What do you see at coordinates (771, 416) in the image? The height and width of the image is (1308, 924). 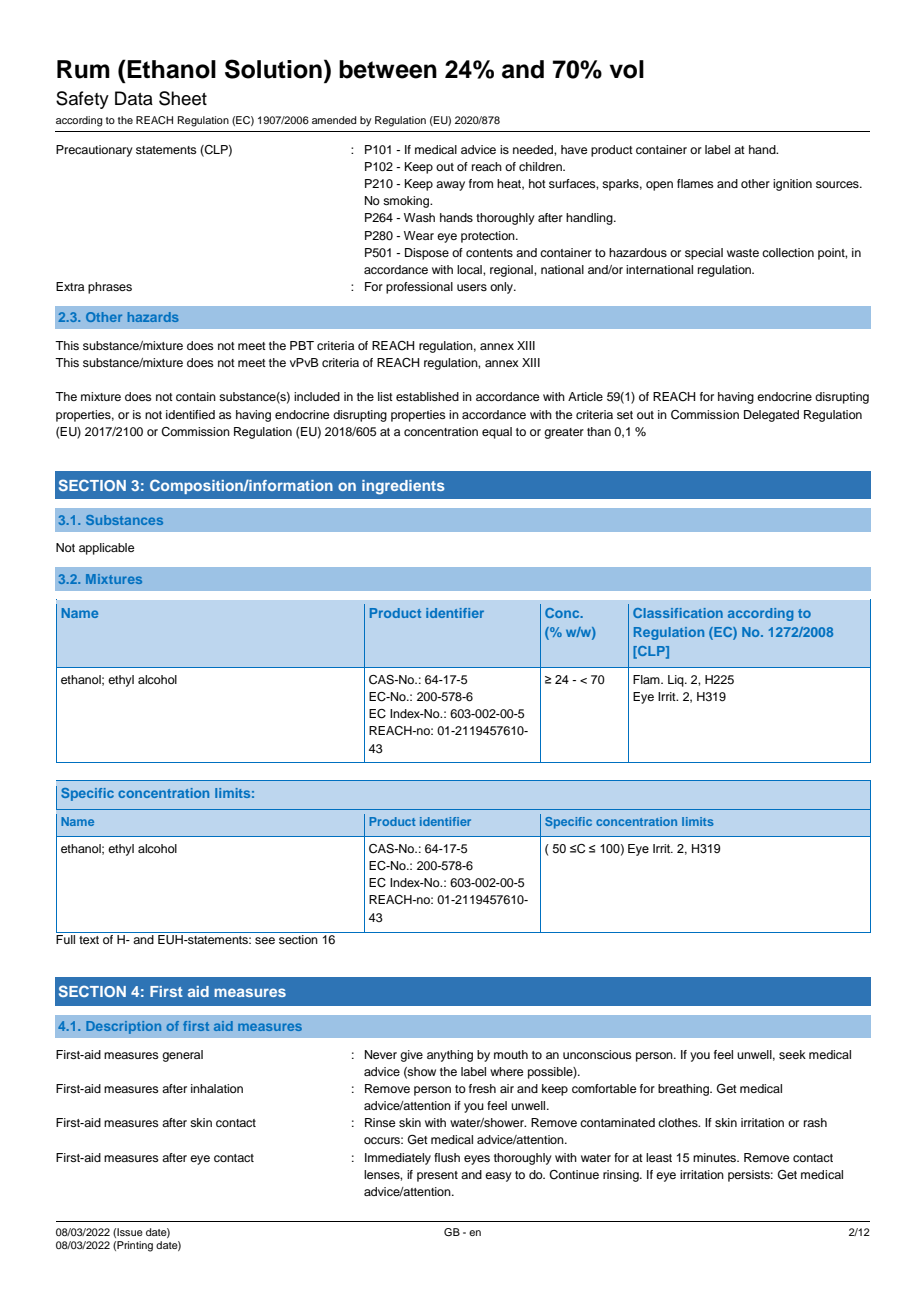 I see `Delegated` at bounding box center [771, 416].
